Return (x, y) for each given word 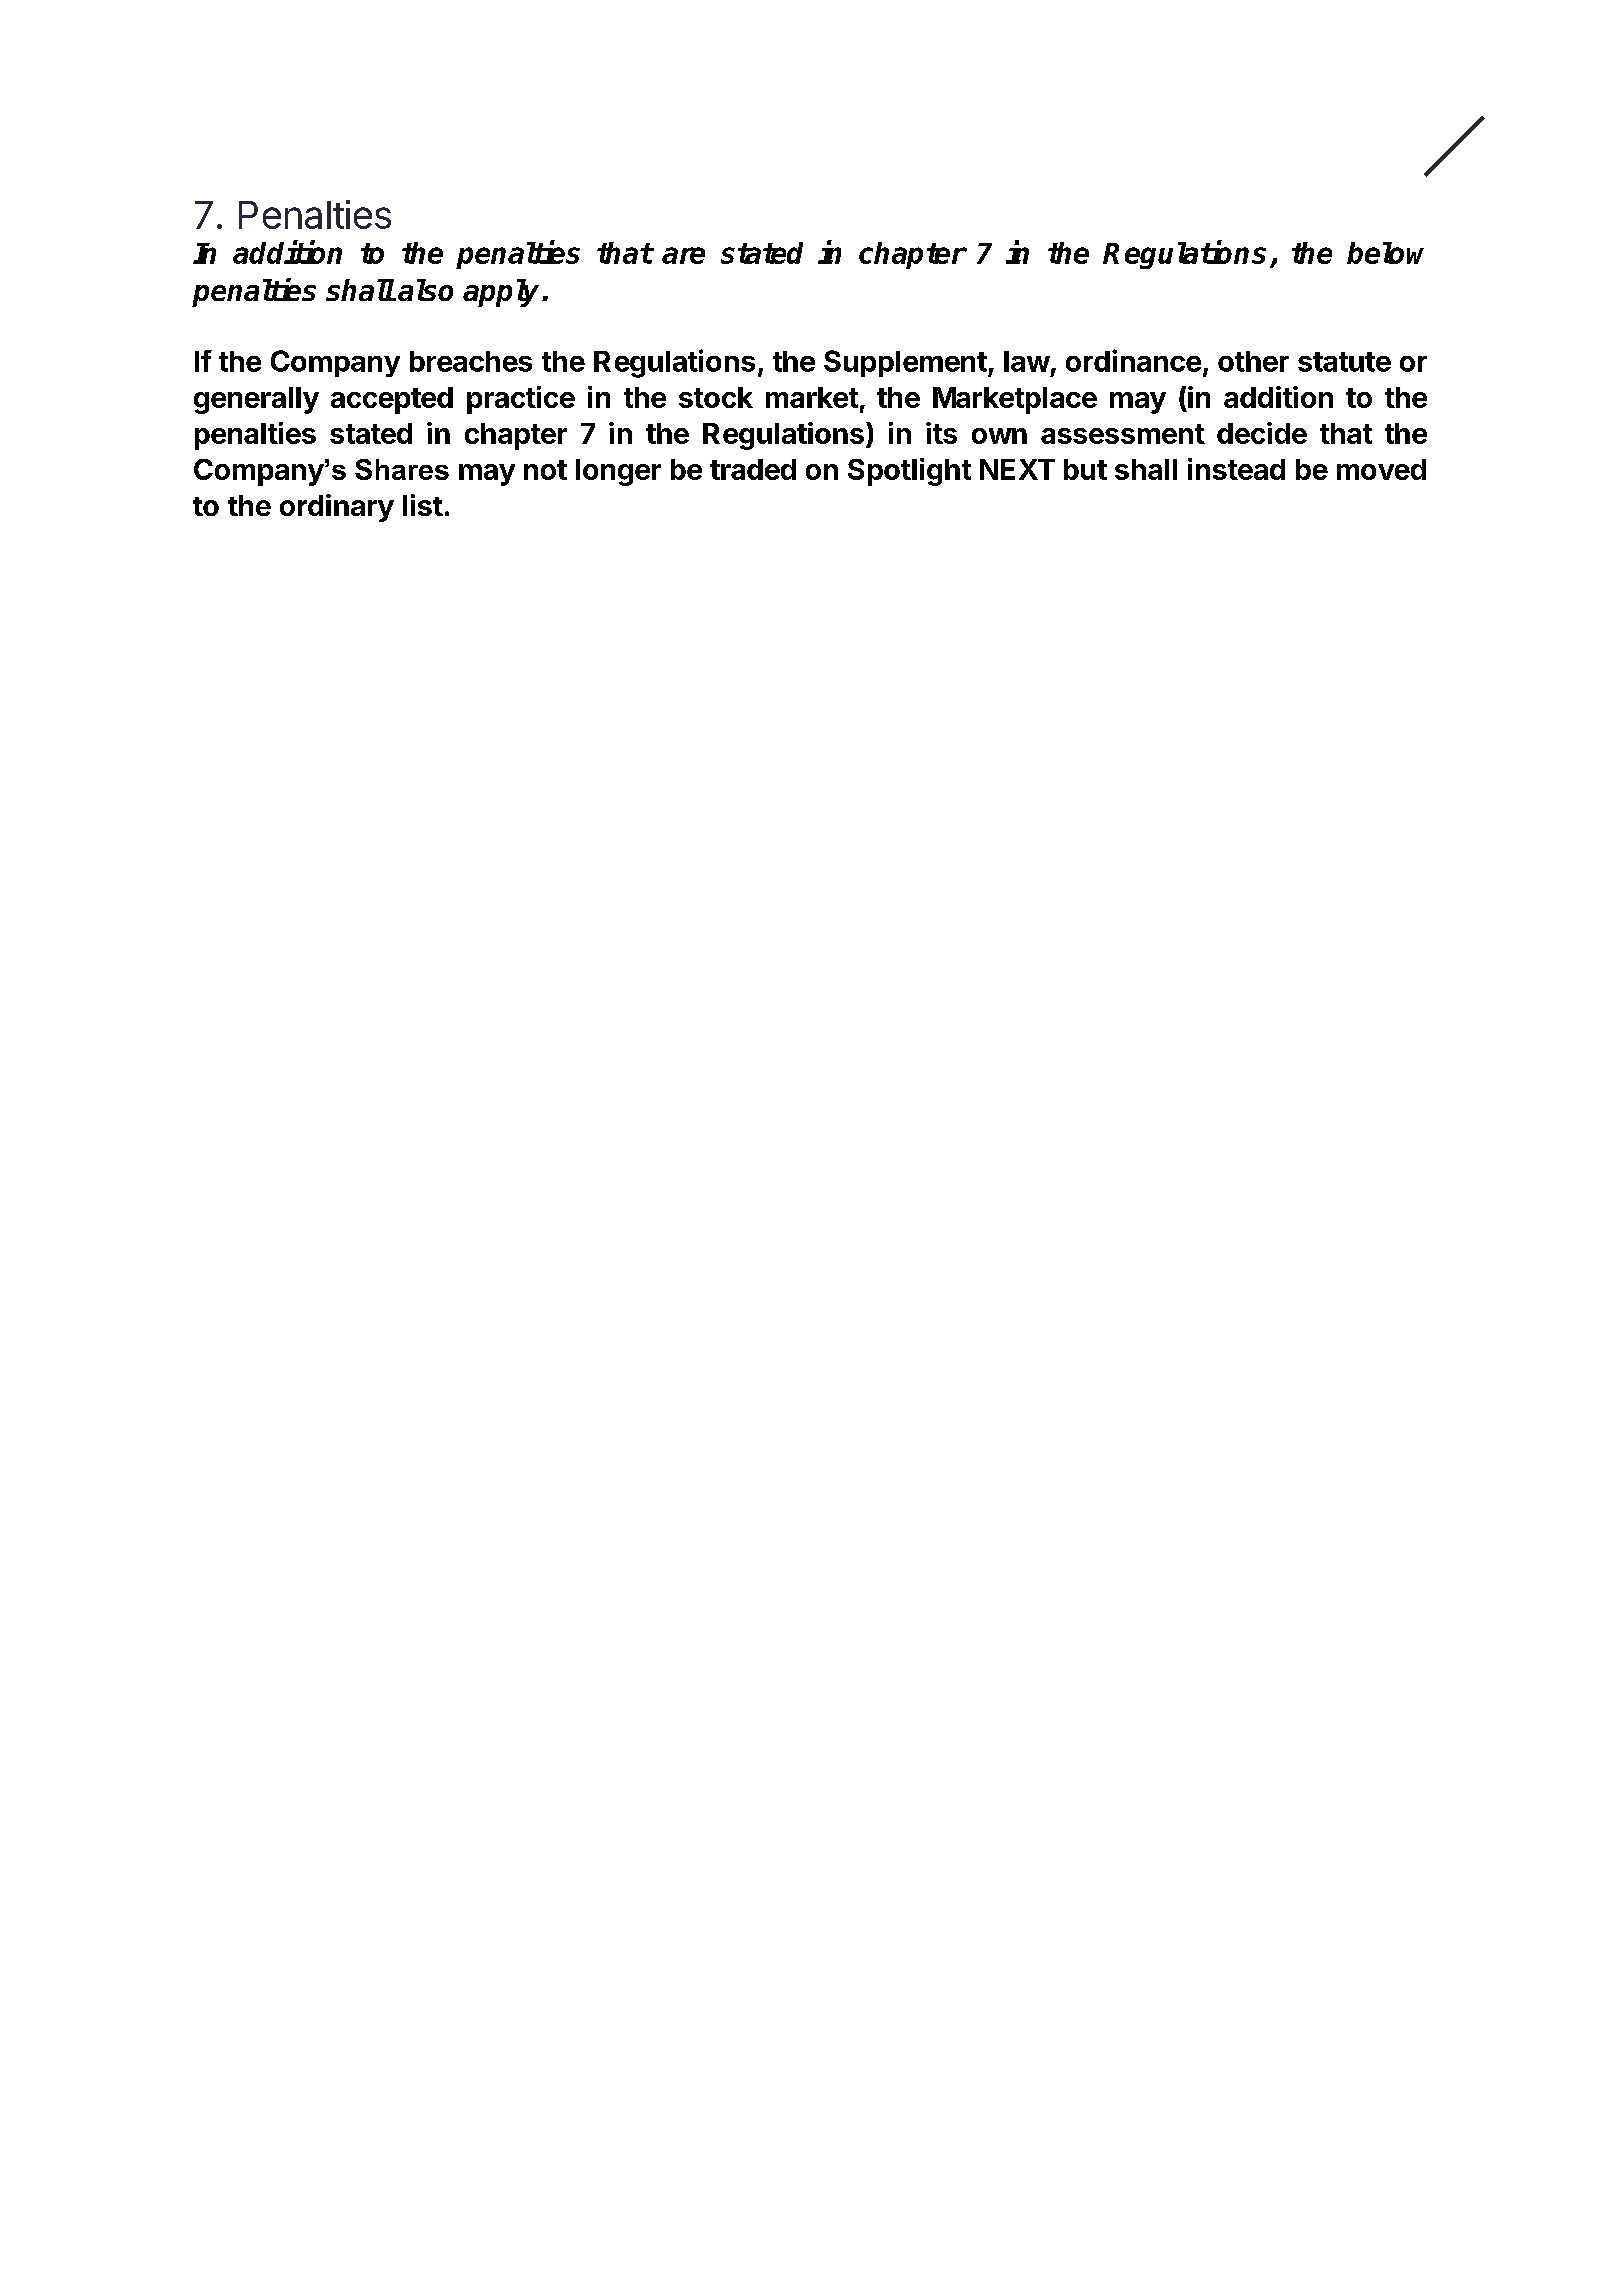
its (941, 433)
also (425, 290)
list (423, 505)
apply (503, 293)
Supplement (905, 363)
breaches (471, 361)
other (1253, 361)
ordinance (1133, 360)
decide (1262, 433)
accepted (392, 400)
